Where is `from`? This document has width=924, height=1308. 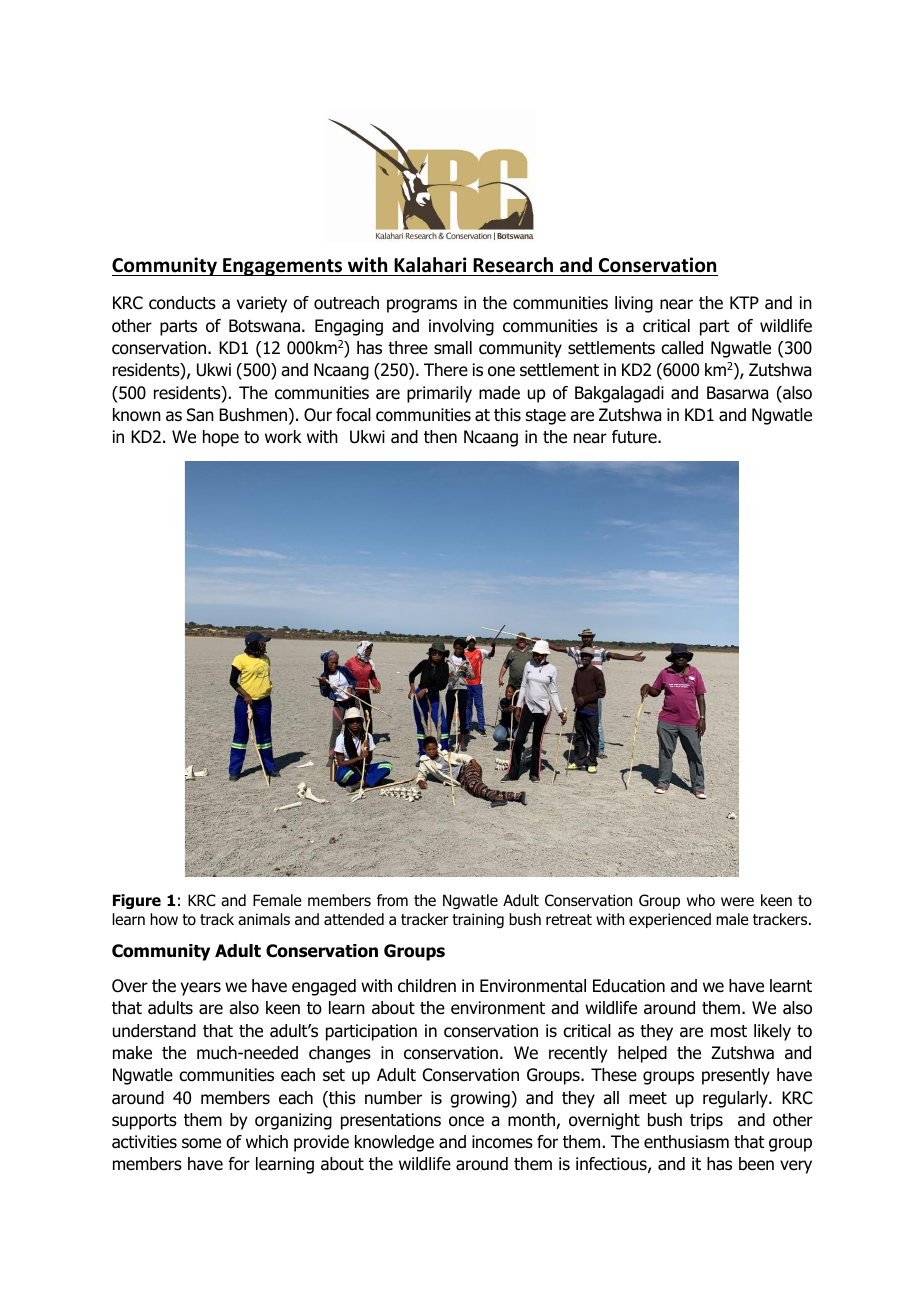 from is located at coordinates (392, 900).
